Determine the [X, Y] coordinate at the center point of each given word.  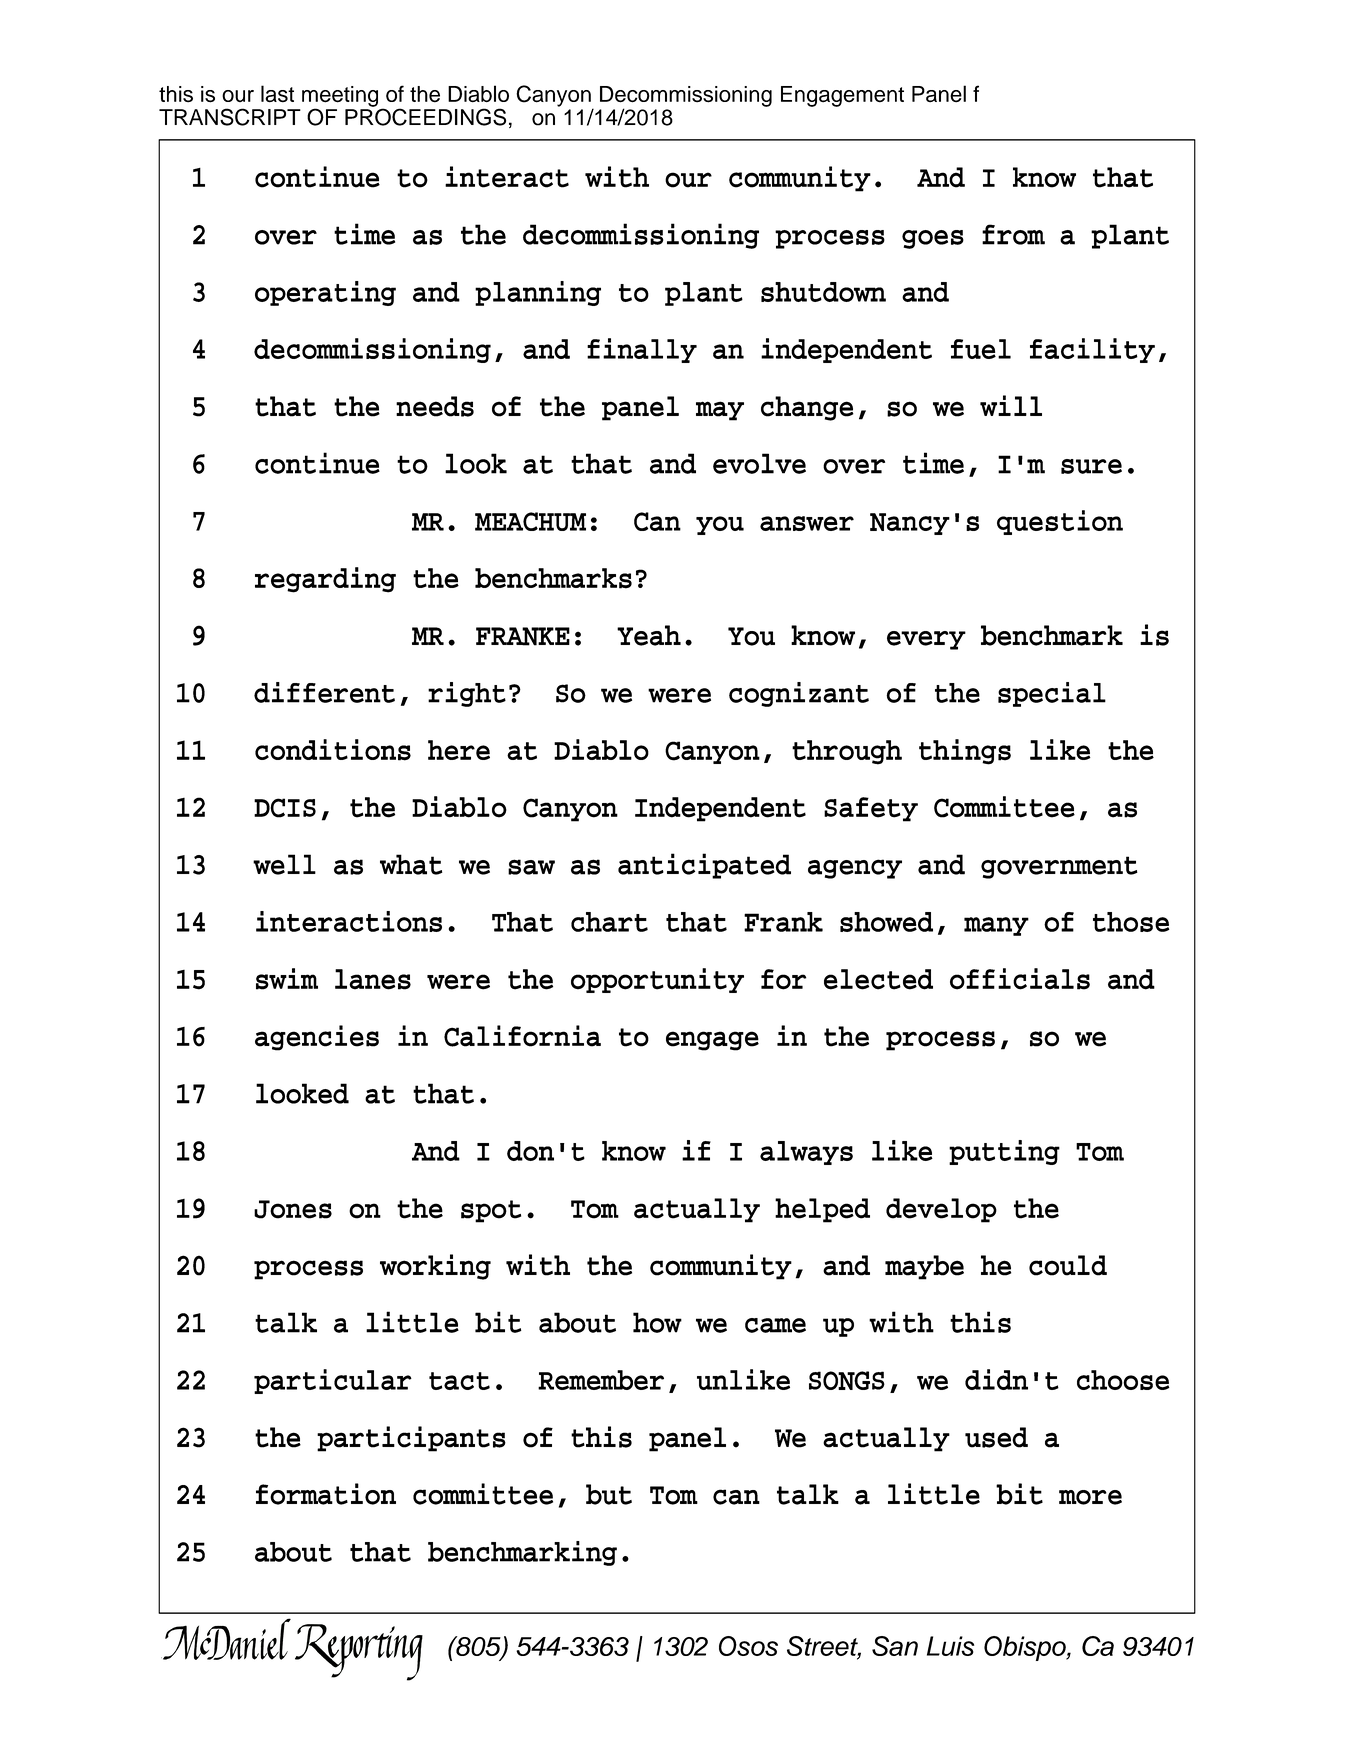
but [609, 1494]
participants [411, 1439]
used [996, 1437]
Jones [293, 1209]
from [1013, 234]
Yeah [649, 635]
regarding [325, 580]
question [1060, 522]
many [996, 926]
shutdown [823, 292]
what [411, 864]
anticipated [704, 866]
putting [1004, 1152]
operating [325, 293]
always [806, 1153]
